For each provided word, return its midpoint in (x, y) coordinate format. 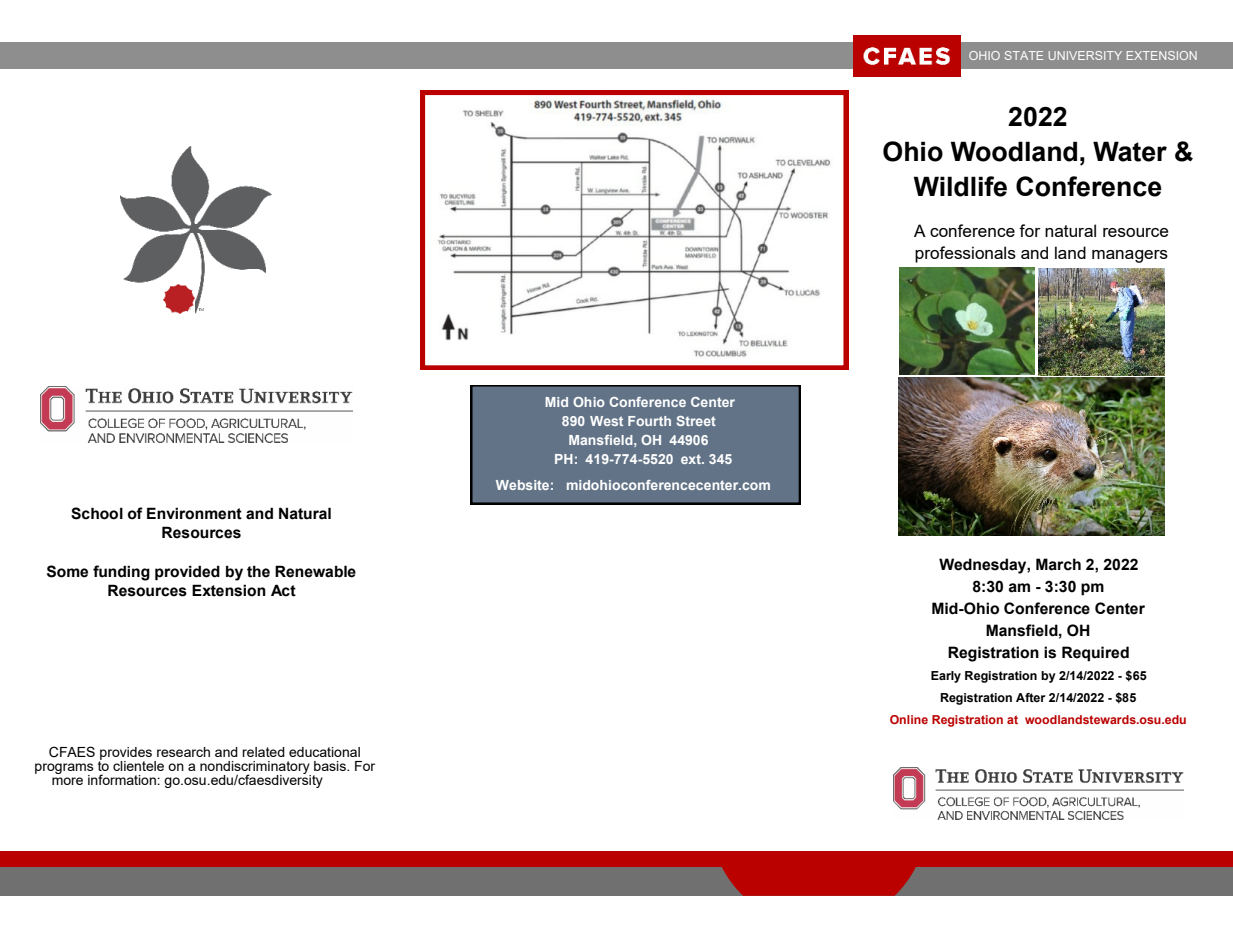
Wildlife (960, 186)
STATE (1024, 55)
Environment (194, 513)
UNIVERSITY (1085, 55)
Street (696, 421)
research (183, 752)
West (606, 421)
